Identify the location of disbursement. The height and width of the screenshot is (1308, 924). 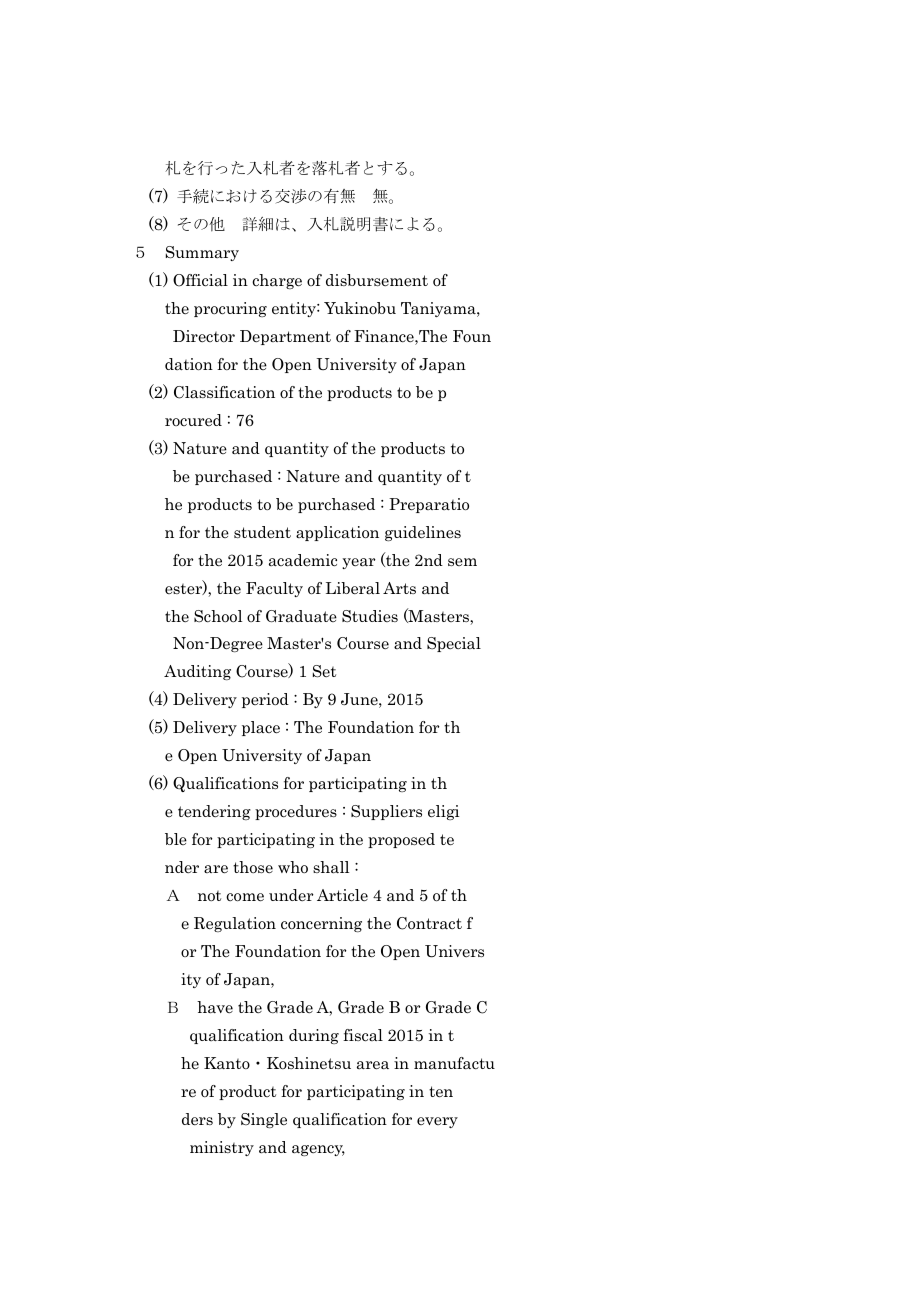
(377, 280).
